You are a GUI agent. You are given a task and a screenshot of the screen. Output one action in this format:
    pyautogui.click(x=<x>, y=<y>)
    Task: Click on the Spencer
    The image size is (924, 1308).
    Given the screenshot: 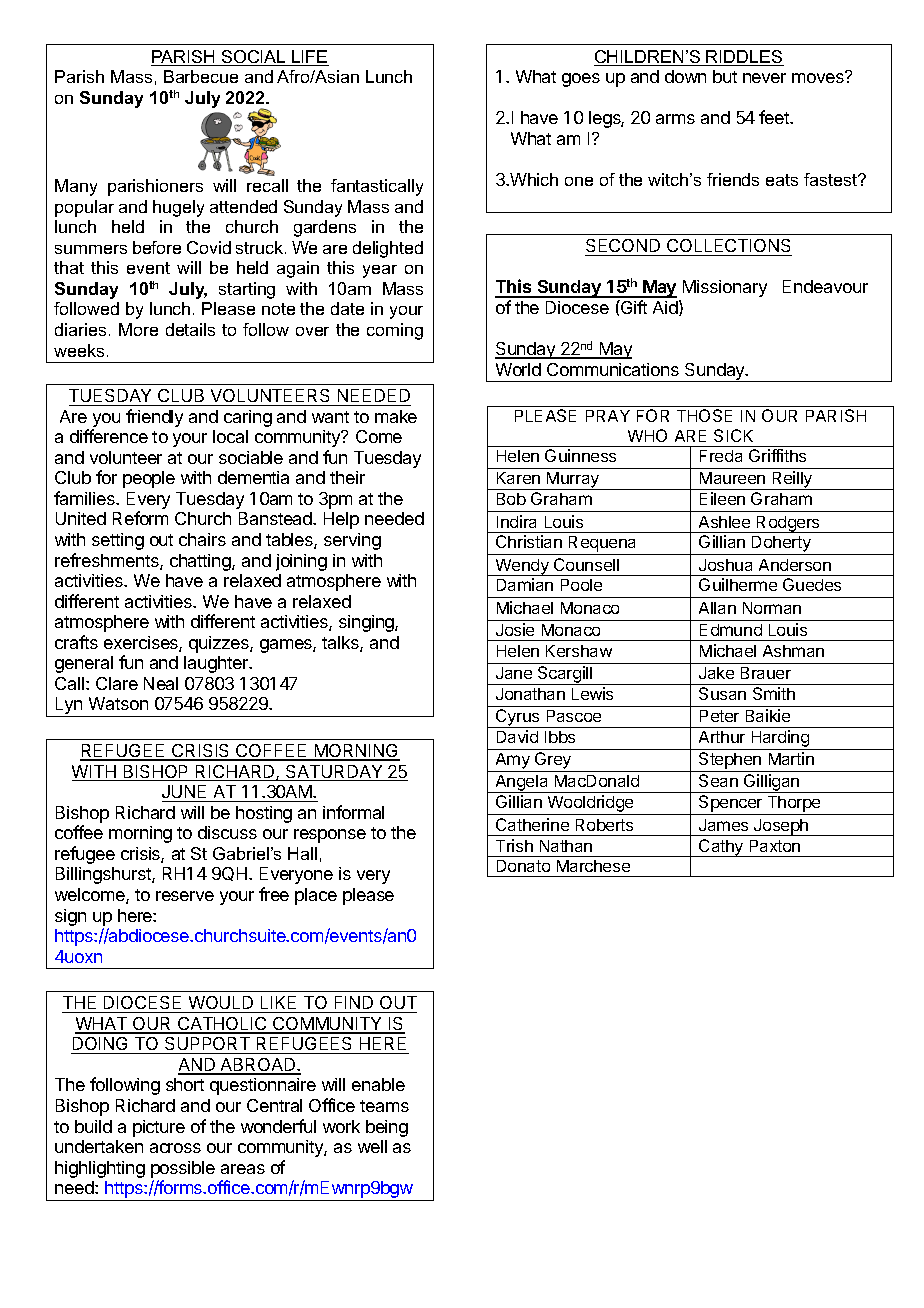 What is the action you would take?
    pyautogui.click(x=731, y=805)
